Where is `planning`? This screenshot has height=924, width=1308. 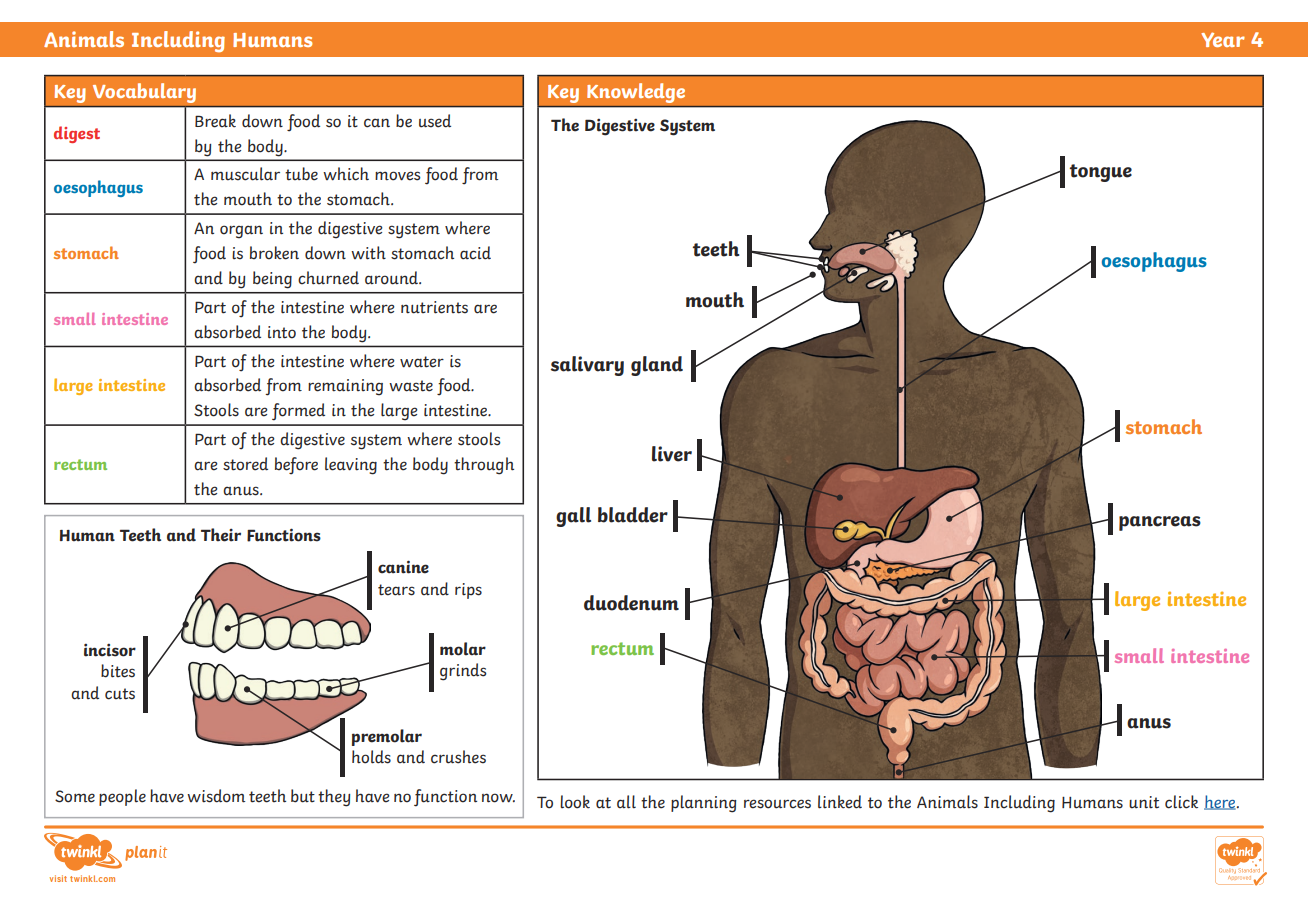 planning is located at coordinates (704, 804).
